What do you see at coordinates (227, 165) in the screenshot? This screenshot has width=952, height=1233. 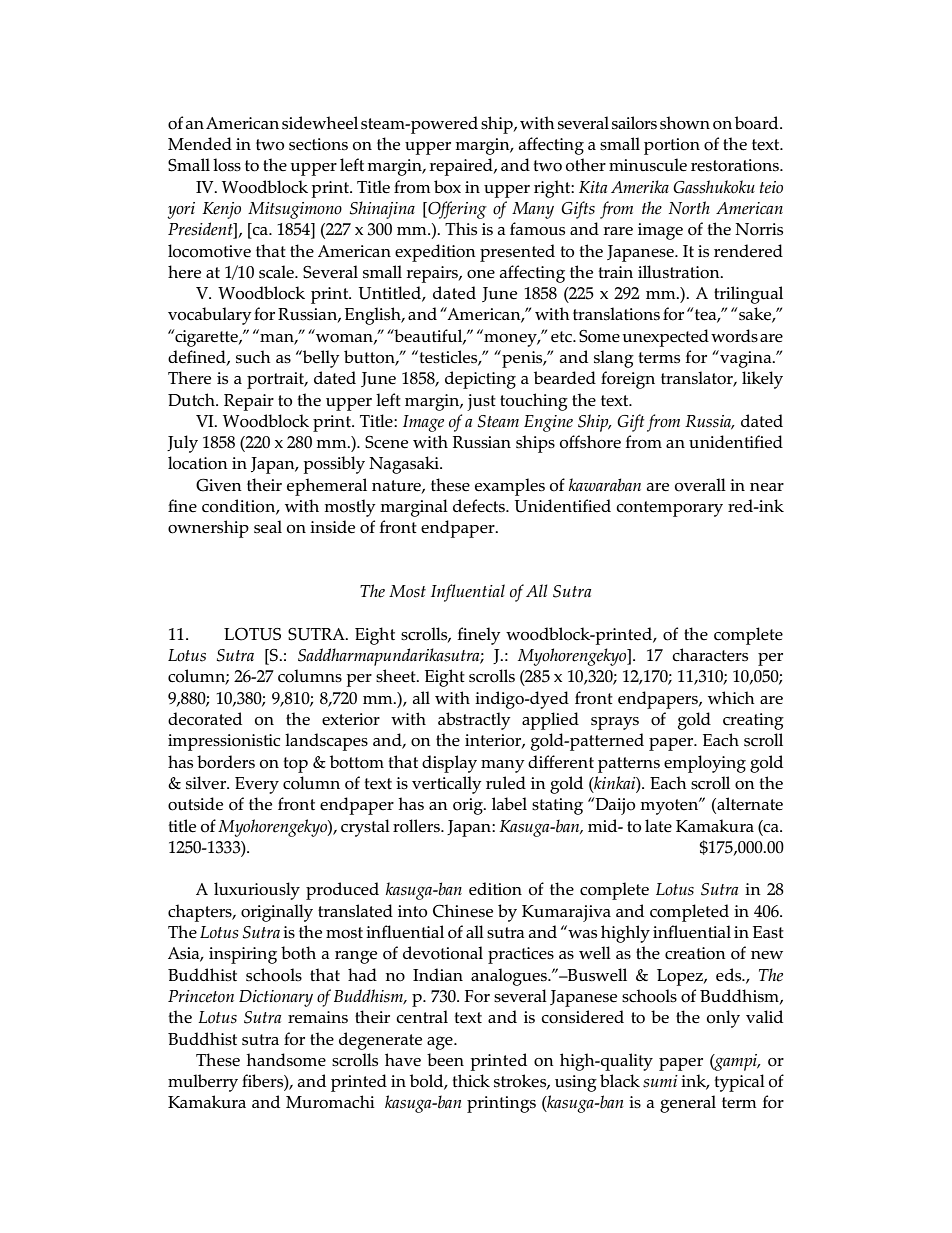 I see `loss` at bounding box center [227, 165].
